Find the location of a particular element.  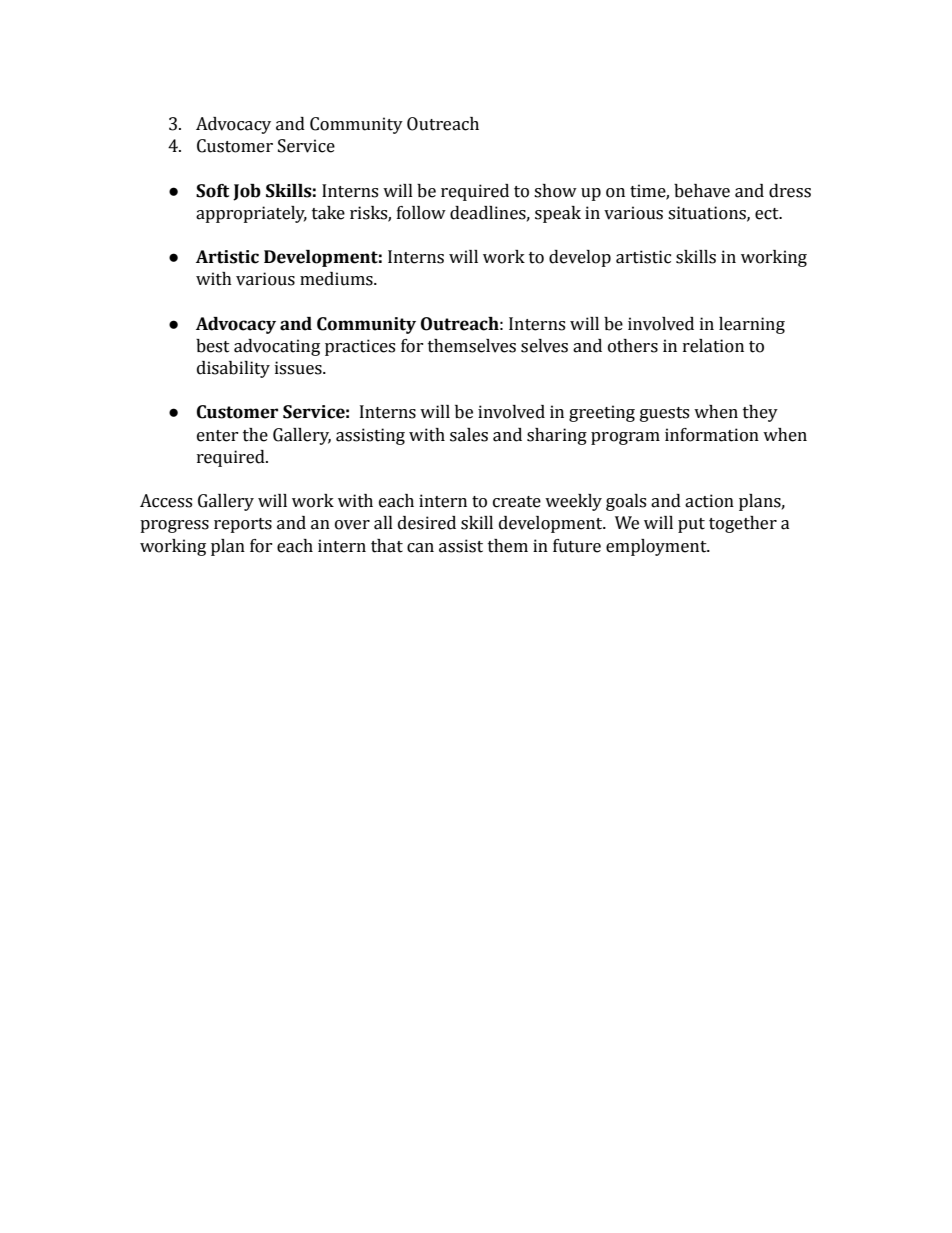

sales is located at coordinates (469, 435).
